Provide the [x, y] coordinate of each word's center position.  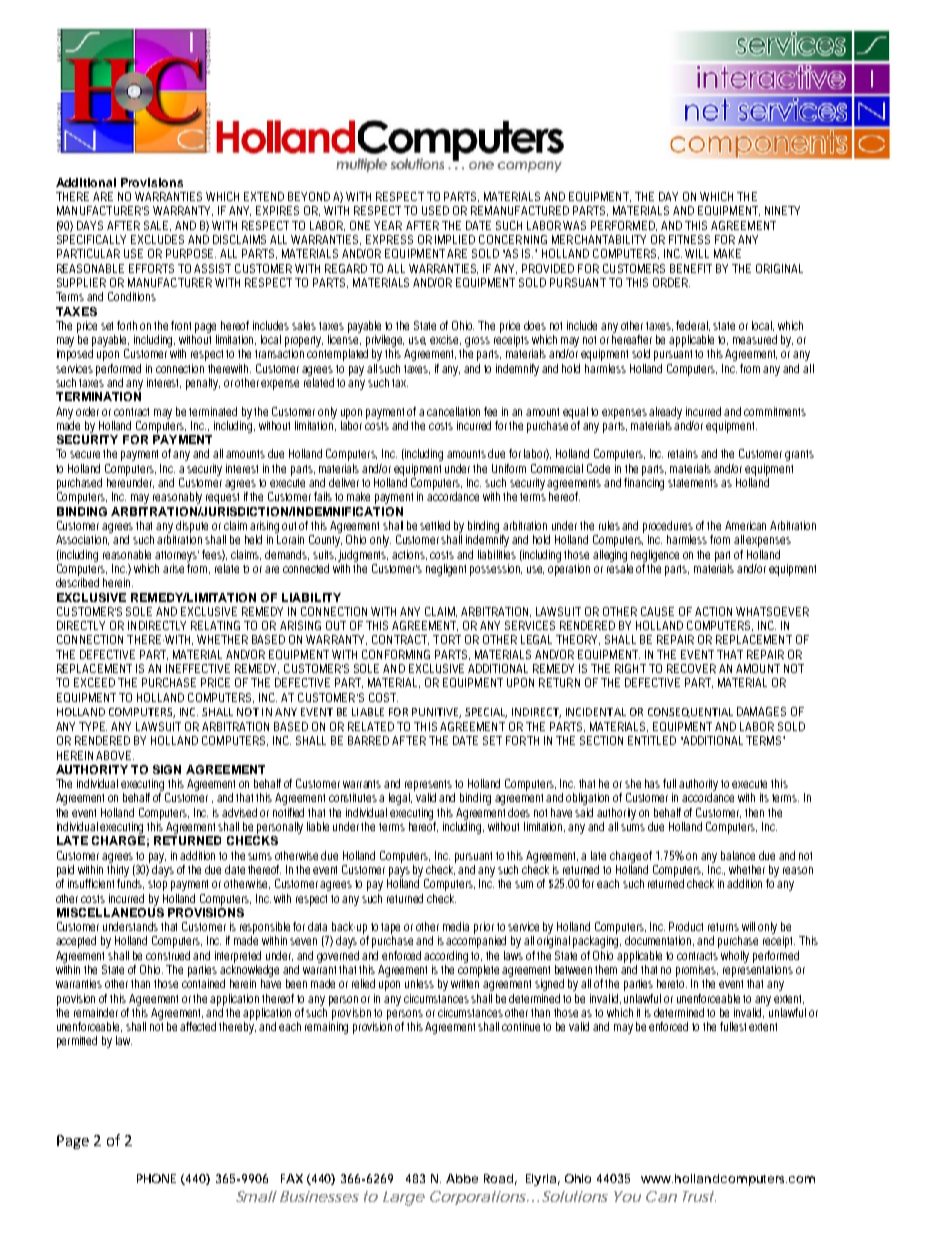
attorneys [177, 556]
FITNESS [689, 239]
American [745, 525]
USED [435, 210]
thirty [118, 871]
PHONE [156, 1178]
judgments [363, 556]
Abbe [462, 1178]
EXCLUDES [157, 239]
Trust [699, 1196]
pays [399, 872]
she [633, 783]
